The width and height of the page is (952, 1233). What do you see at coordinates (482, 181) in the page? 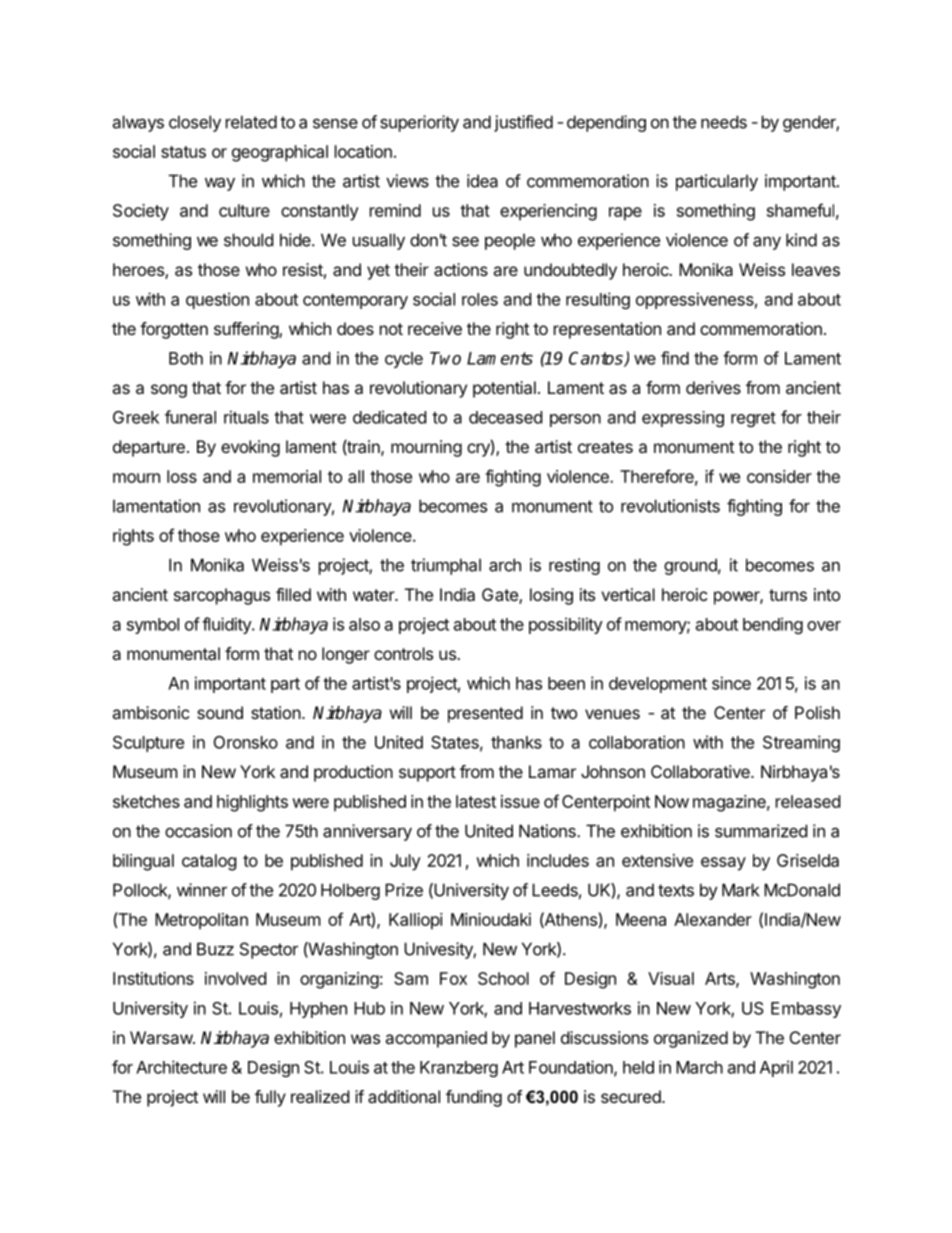
I see `idea` at bounding box center [482, 181].
